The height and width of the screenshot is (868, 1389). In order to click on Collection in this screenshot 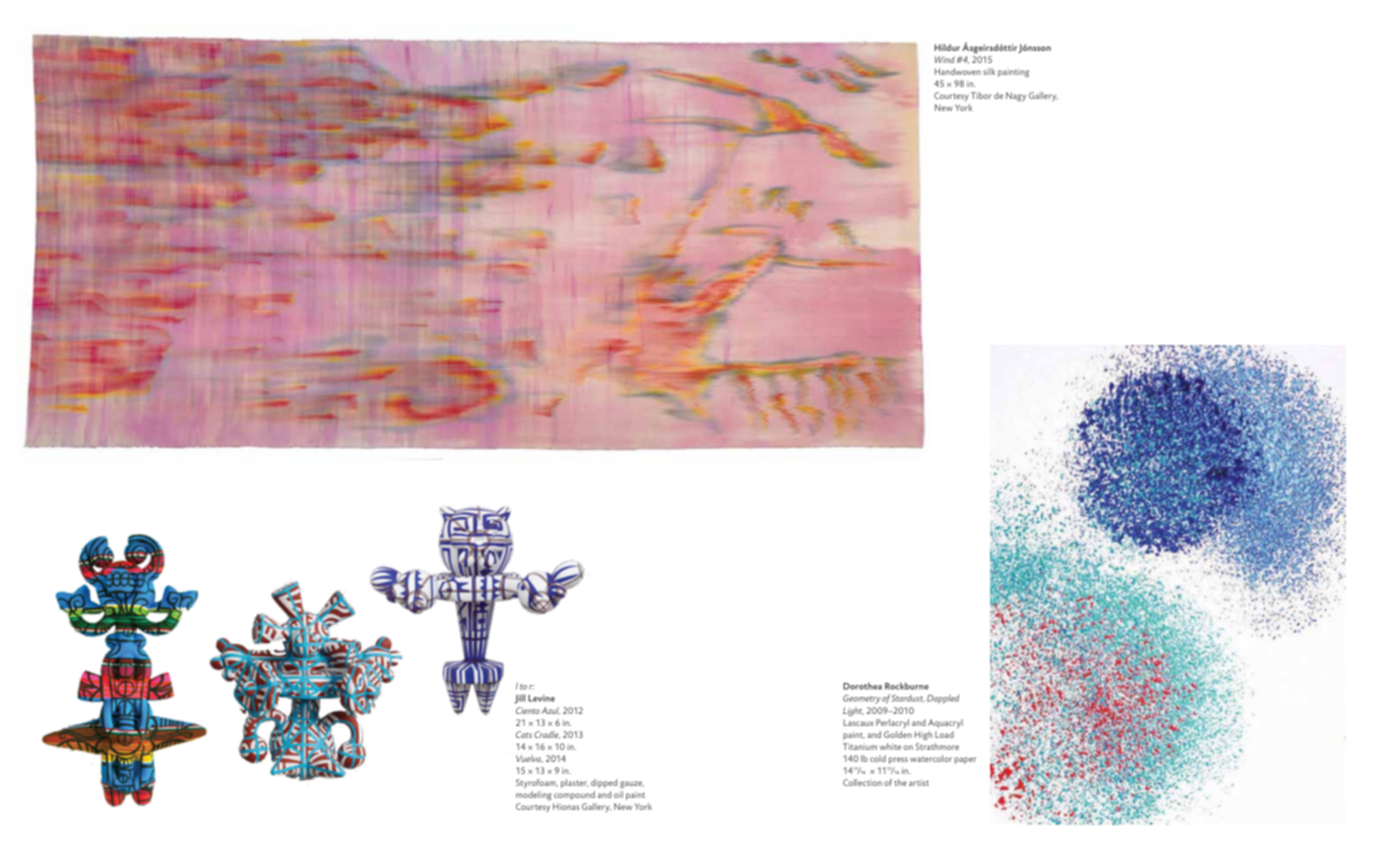, I will do `click(862, 782)`.
